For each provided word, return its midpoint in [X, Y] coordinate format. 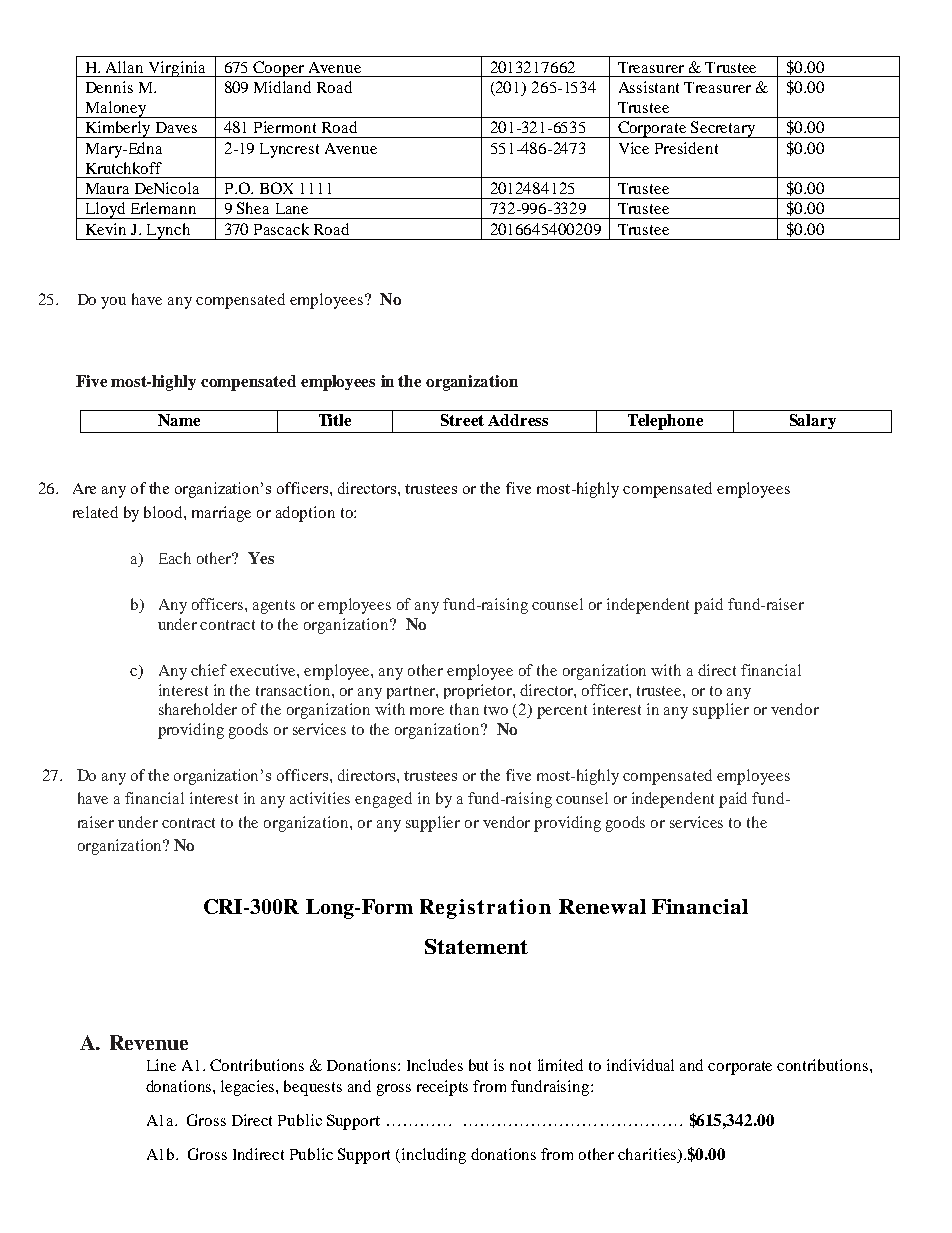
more [427, 711]
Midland [282, 87]
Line [161, 1065]
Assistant [649, 87]
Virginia [177, 69]
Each [175, 558]
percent [562, 712]
